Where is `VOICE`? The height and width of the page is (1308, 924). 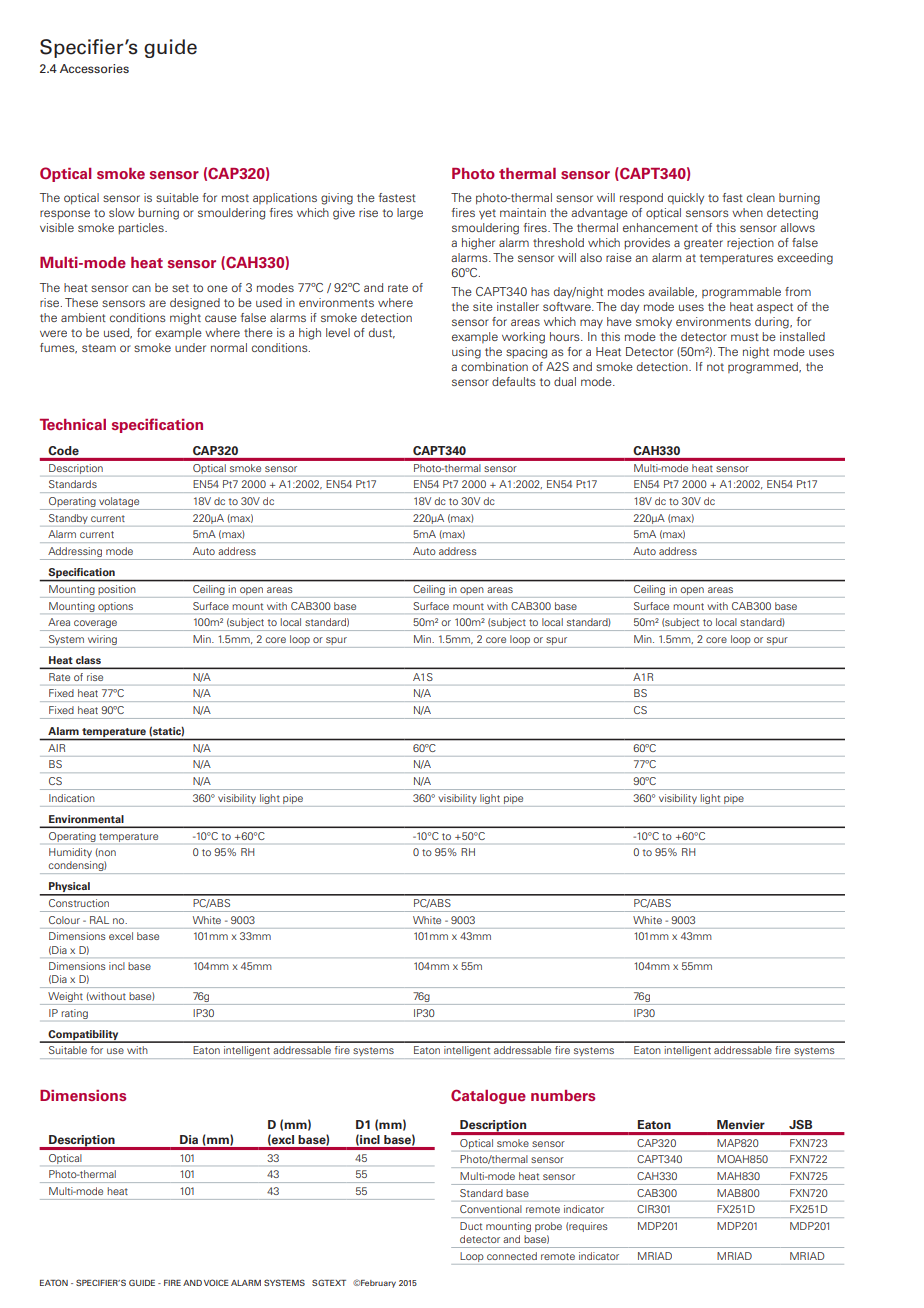
VOICE is located at coordinates (216, 1282).
